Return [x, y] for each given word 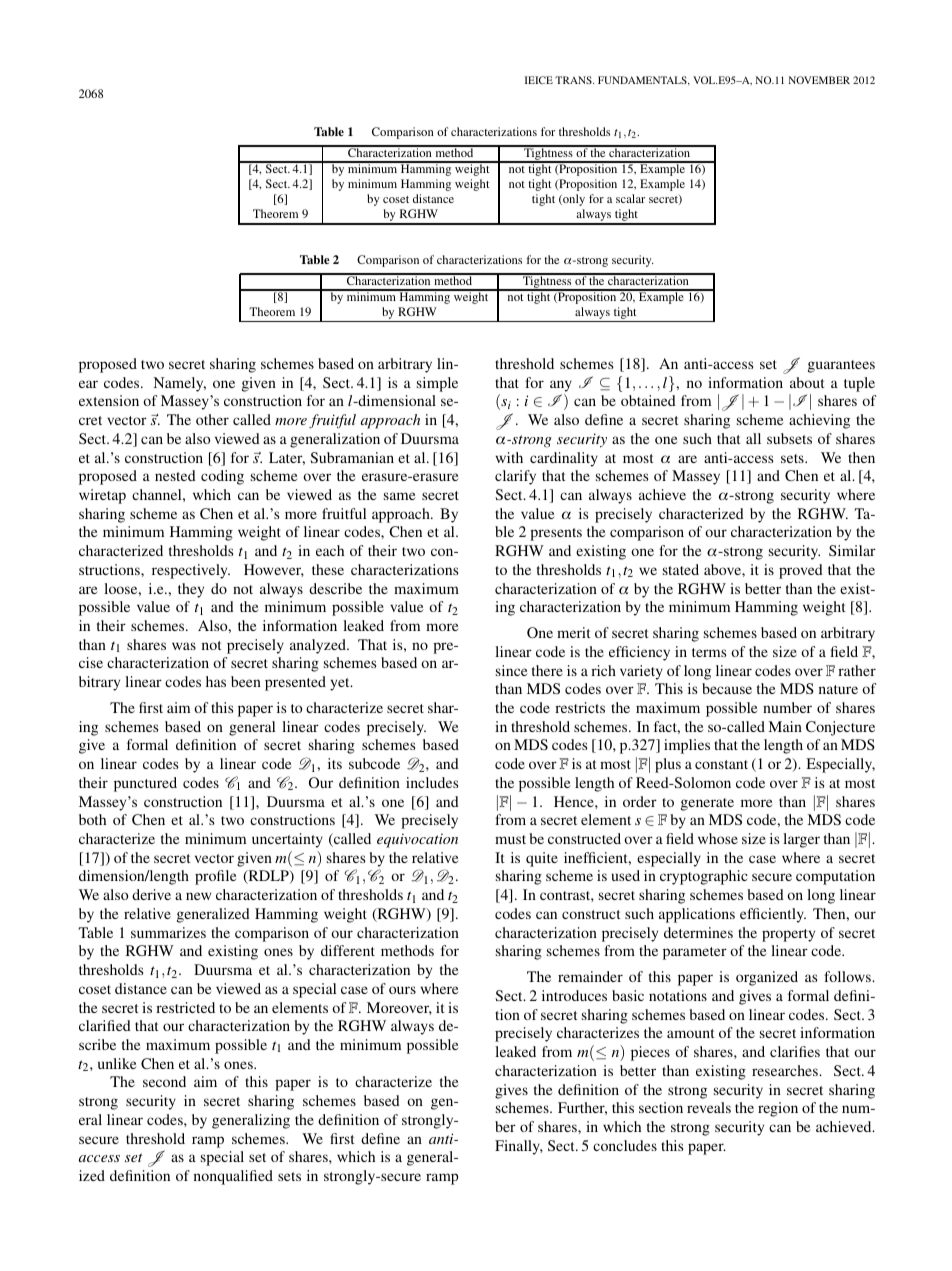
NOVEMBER [819, 80]
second [164, 1081]
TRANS [574, 80]
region [778, 1109]
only [573, 200]
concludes [625, 1145]
